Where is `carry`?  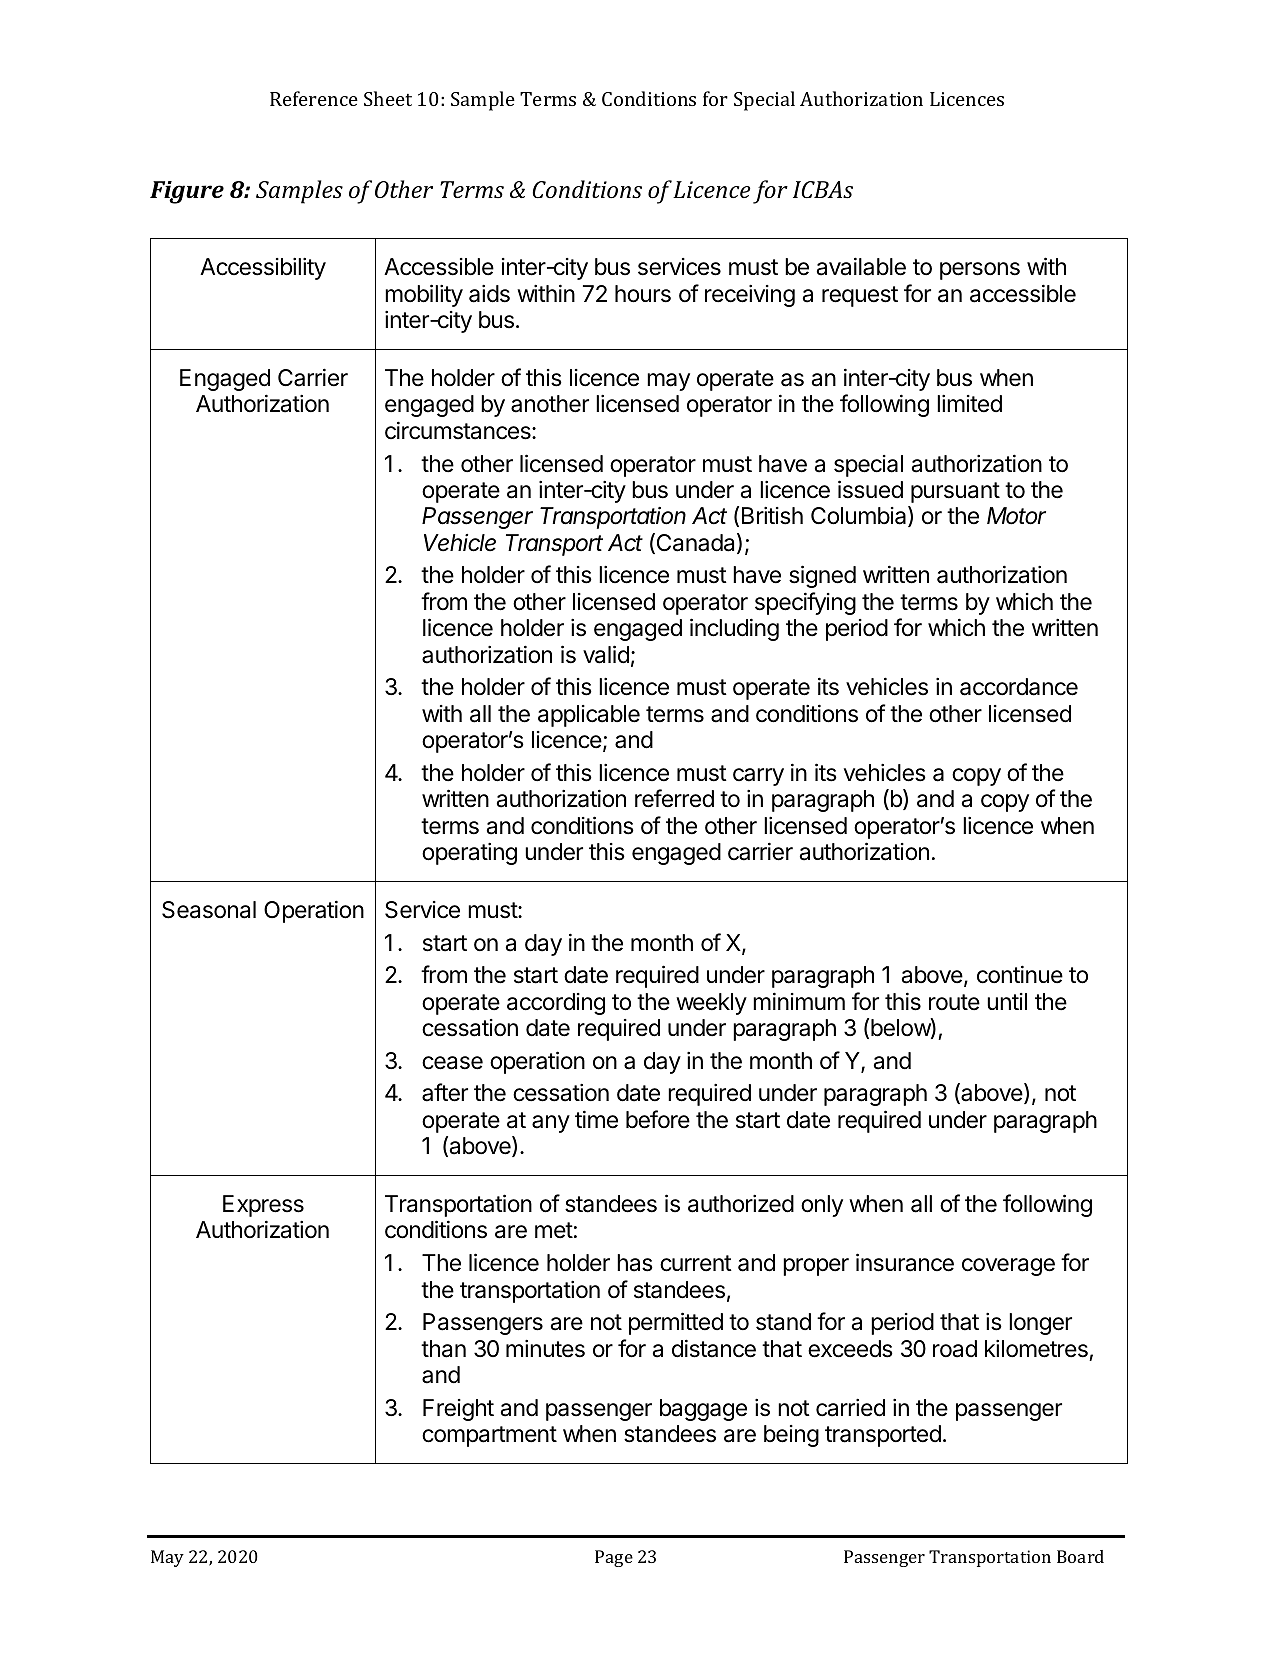 carry is located at coordinates (758, 777).
